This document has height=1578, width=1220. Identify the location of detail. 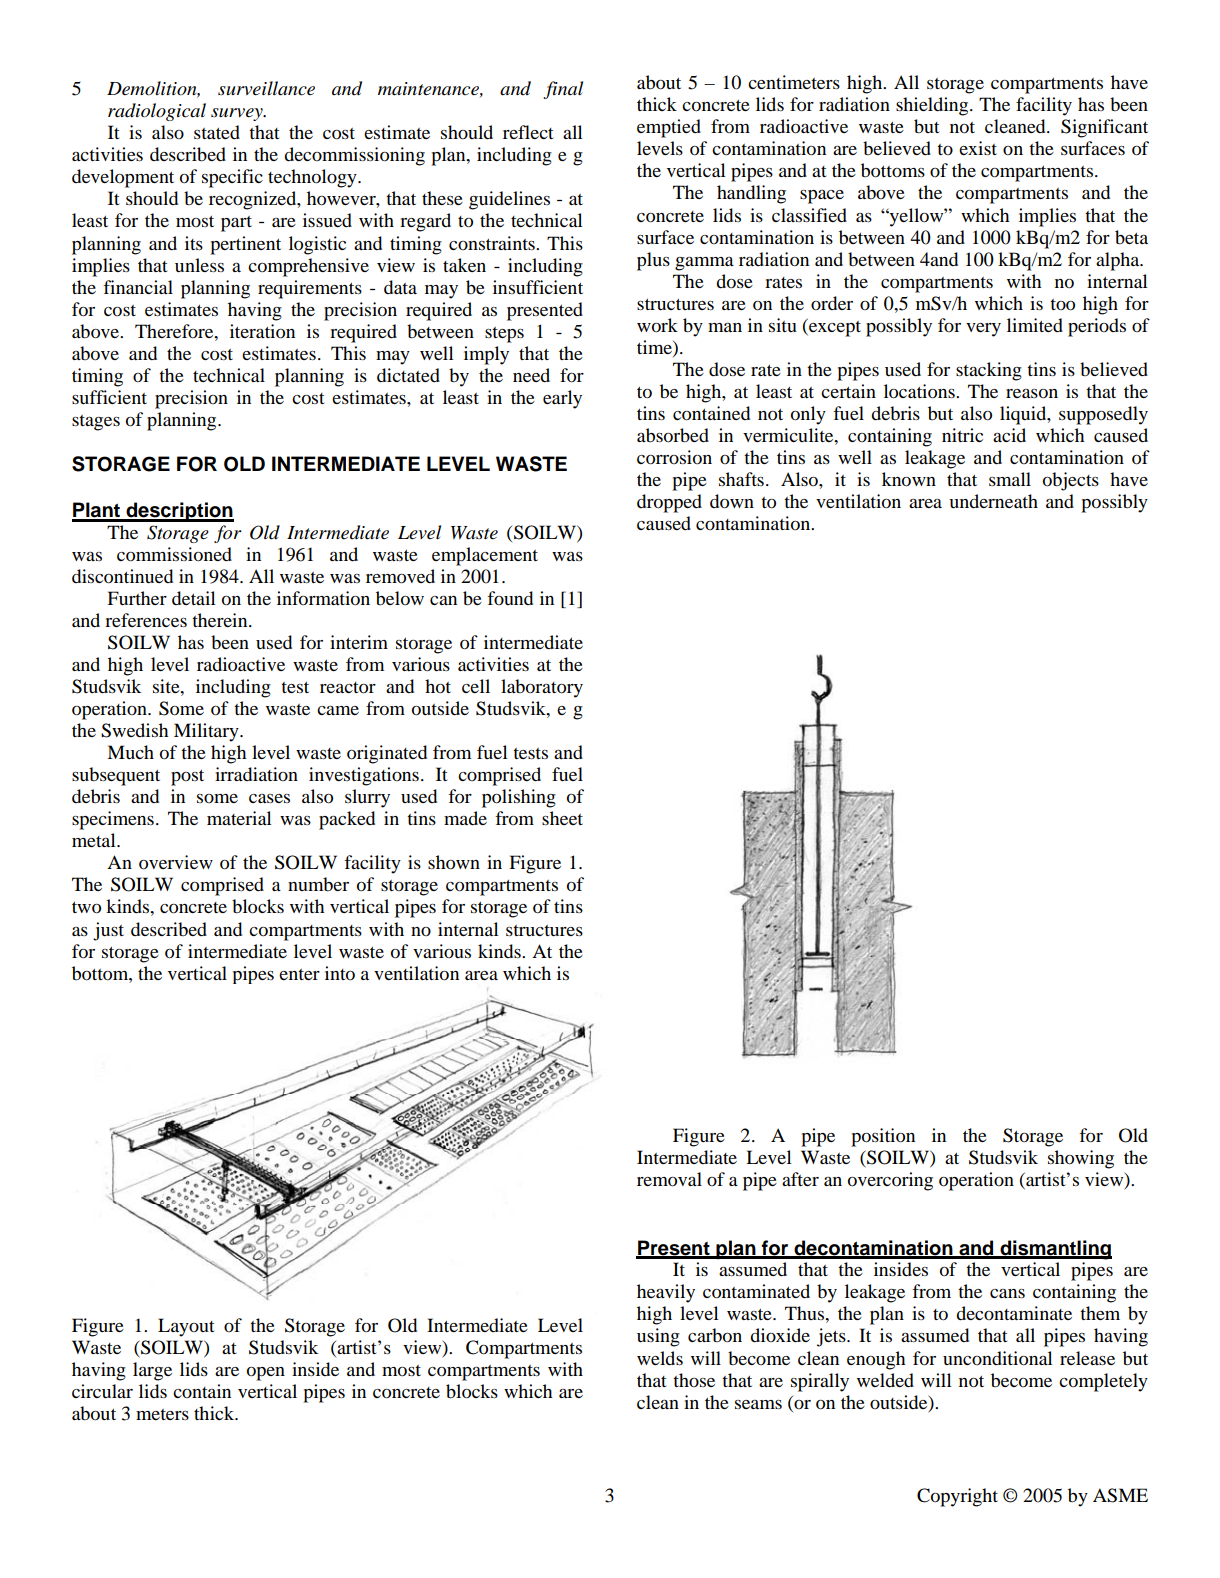
(194, 598).
